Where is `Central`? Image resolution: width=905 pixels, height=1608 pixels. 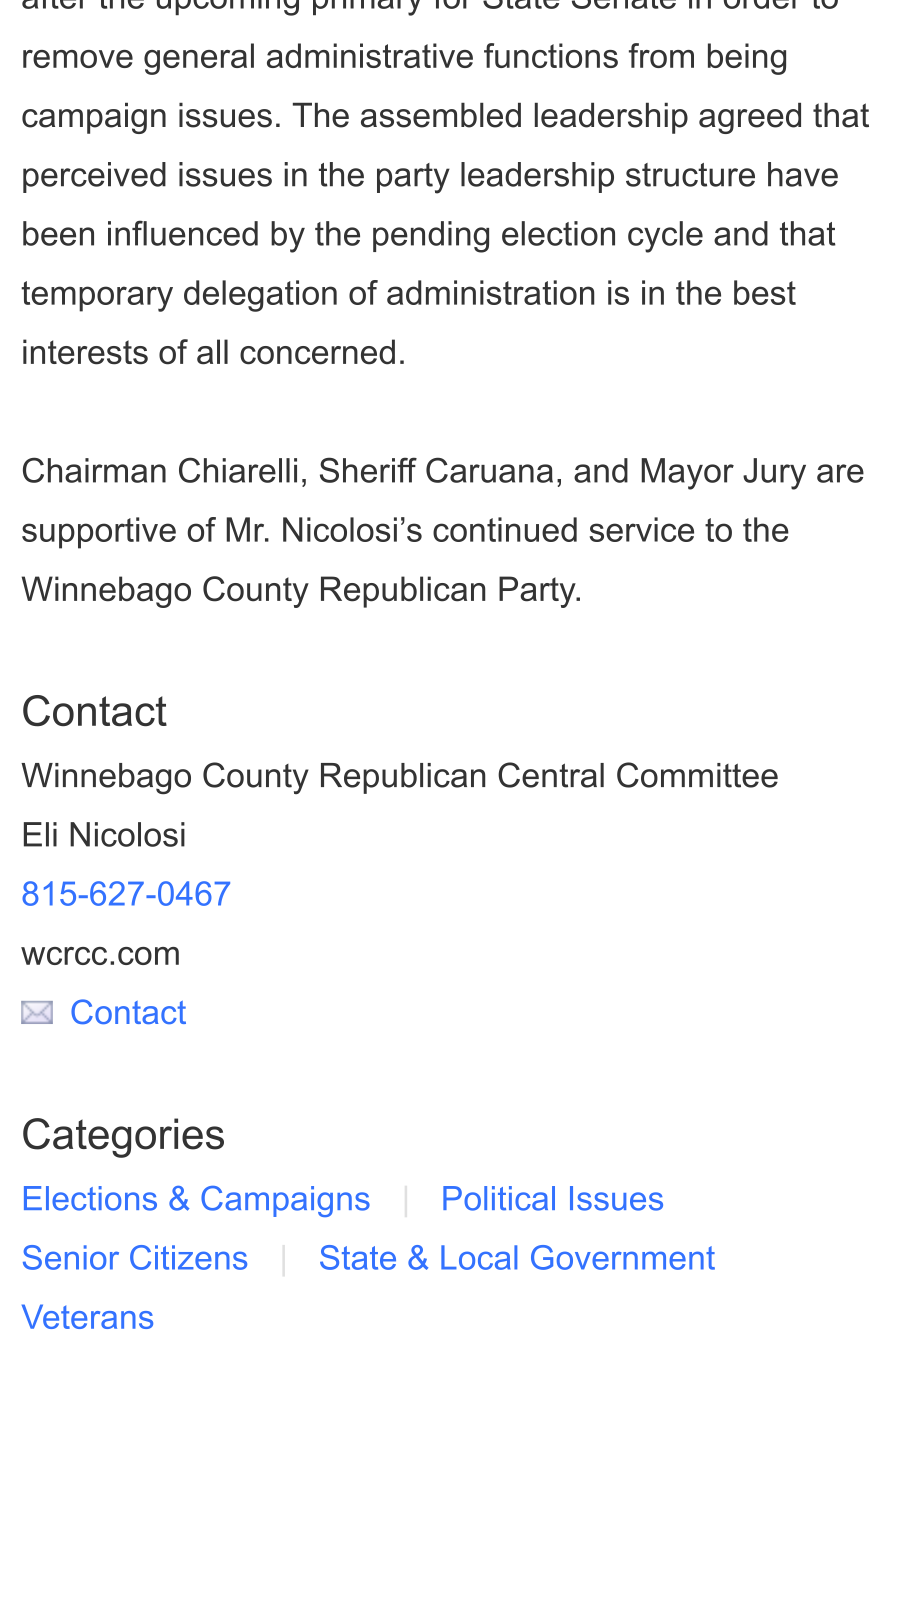
Central is located at coordinates (551, 775).
